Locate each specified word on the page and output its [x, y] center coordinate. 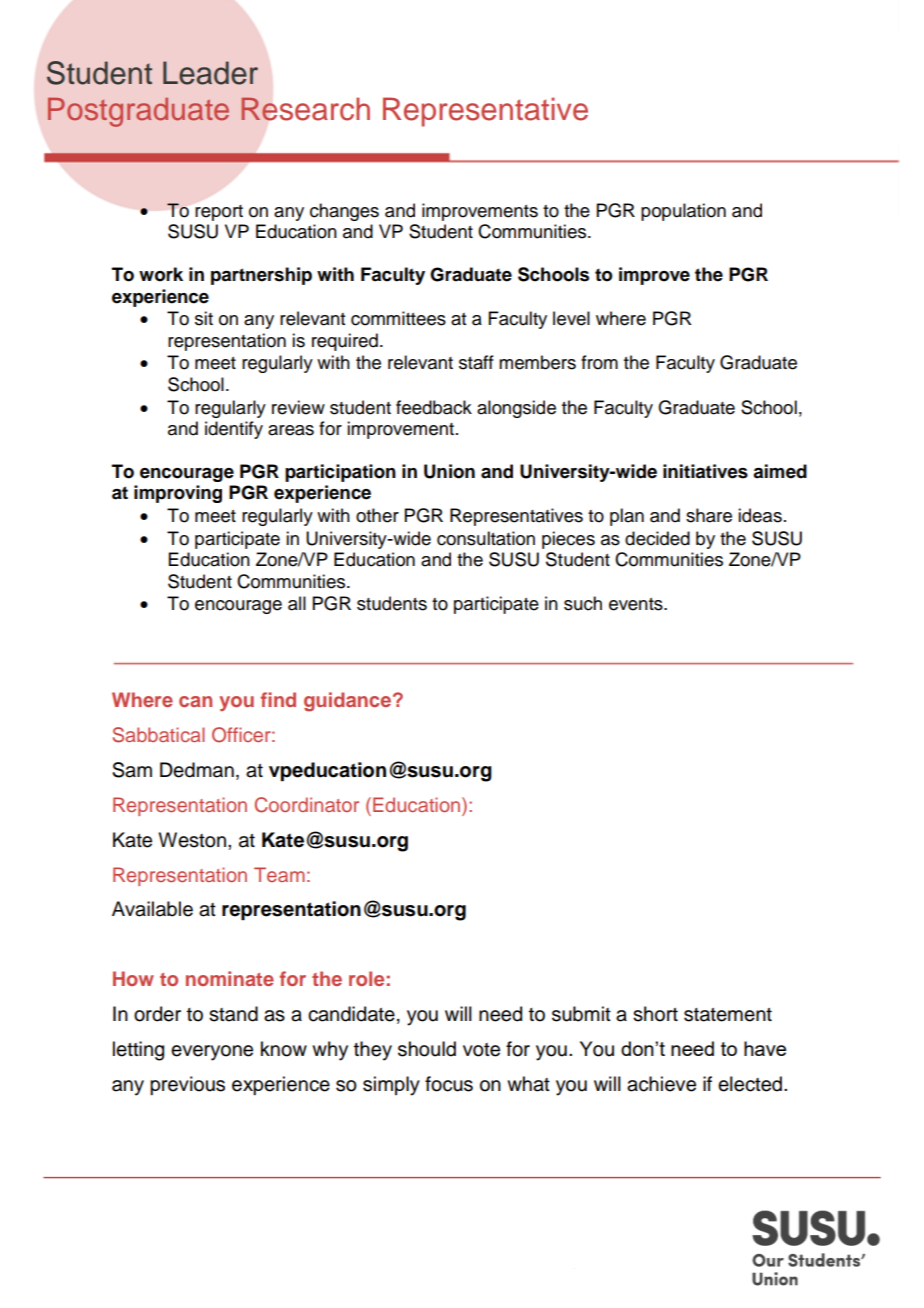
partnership [261, 276]
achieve [661, 1084]
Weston [192, 840]
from [599, 362]
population [683, 212]
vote [481, 1050]
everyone [212, 1053]
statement [728, 1015]
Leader [210, 73]
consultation [486, 538]
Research [305, 109]
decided [657, 538]
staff [476, 362]
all [297, 603]
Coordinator [307, 805]
